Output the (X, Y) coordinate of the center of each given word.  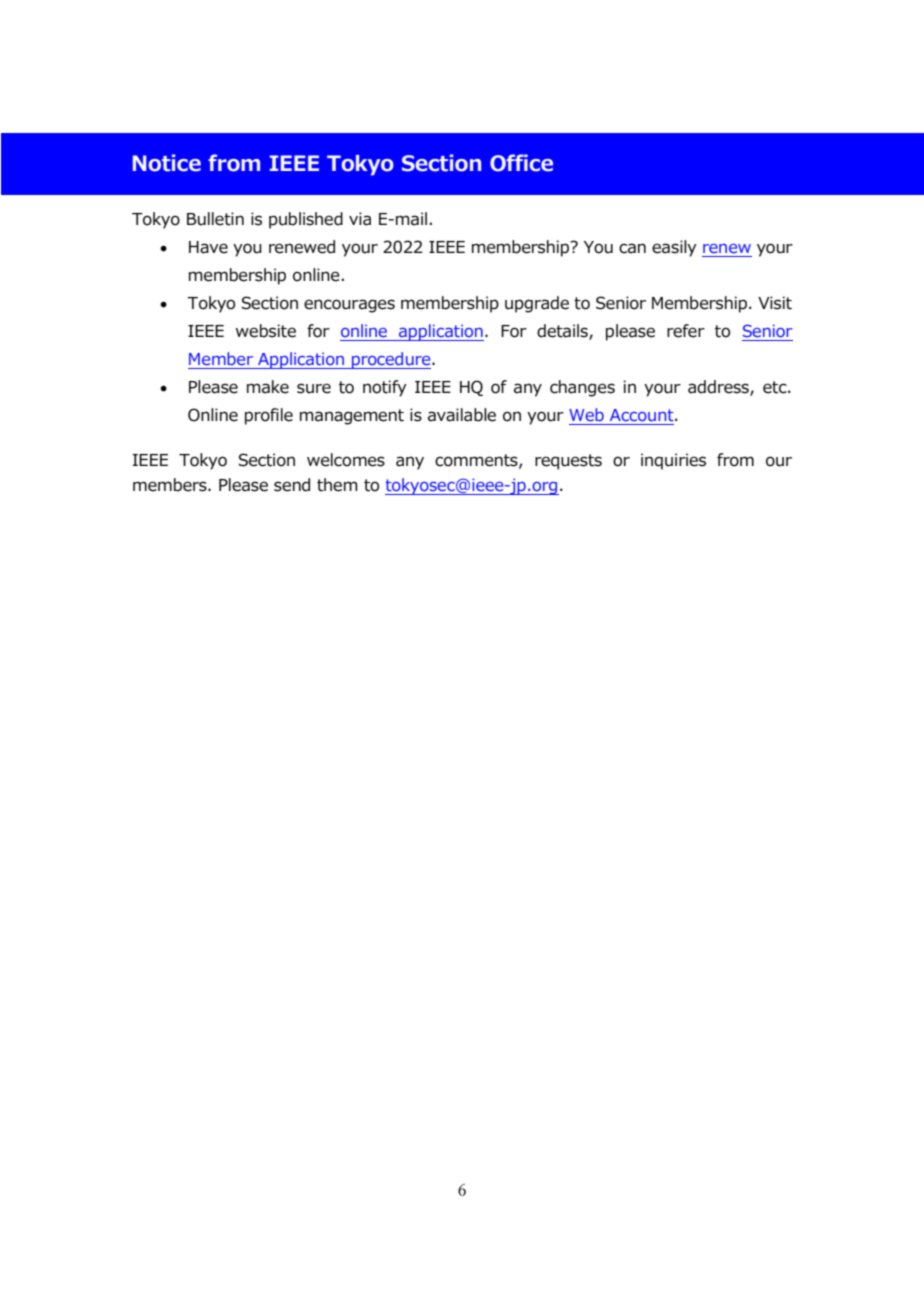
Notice (167, 163)
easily (674, 248)
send (292, 485)
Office (521, 163)
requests (568, 462)
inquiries (673, 461)
